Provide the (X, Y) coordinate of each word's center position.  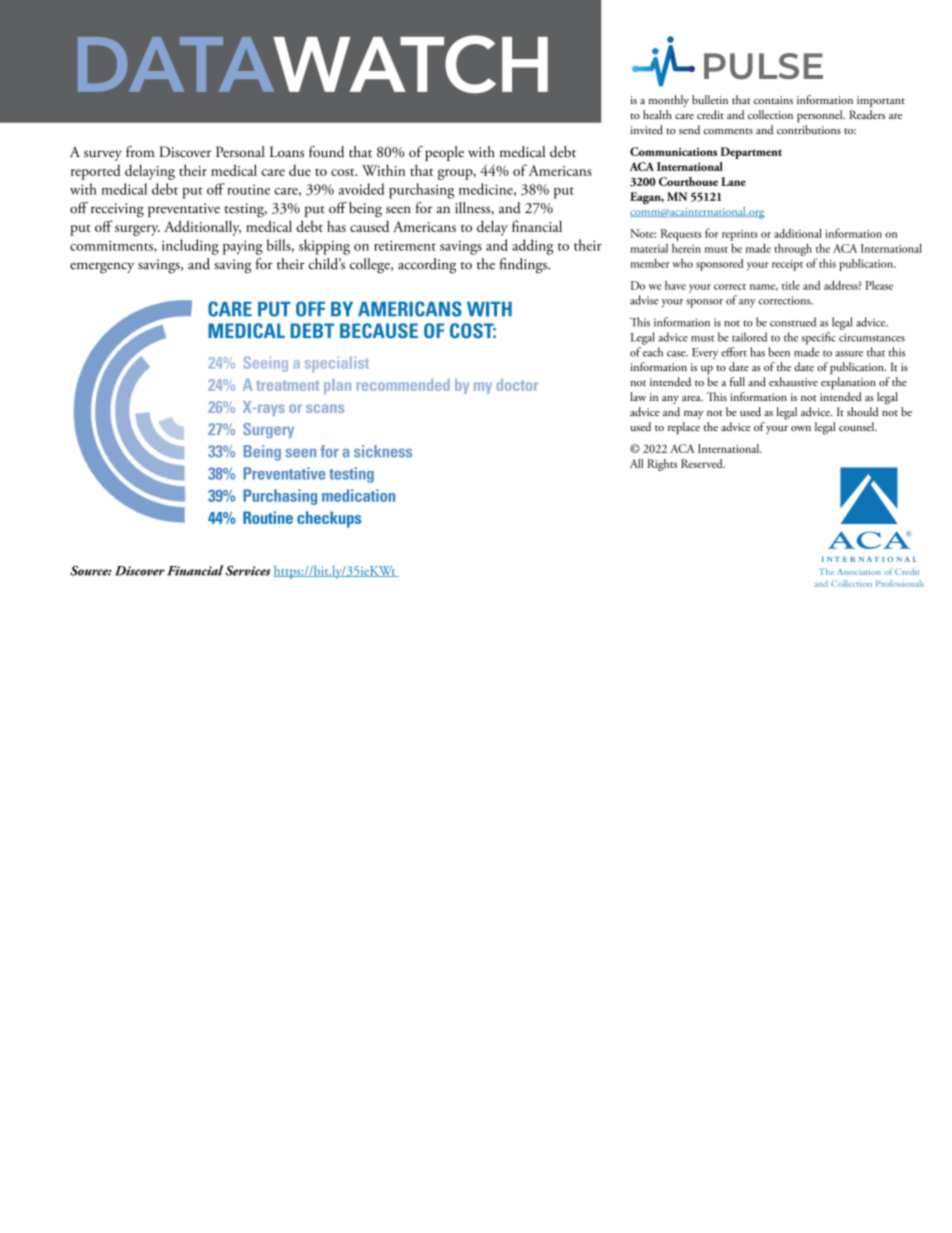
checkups (329, 519)
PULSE (763, 66)
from (140, 152)
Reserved (703, 463)
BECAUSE (379, 331)
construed (793, 322)
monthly (669, 101)
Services (248, 571)
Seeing (265, 364)
